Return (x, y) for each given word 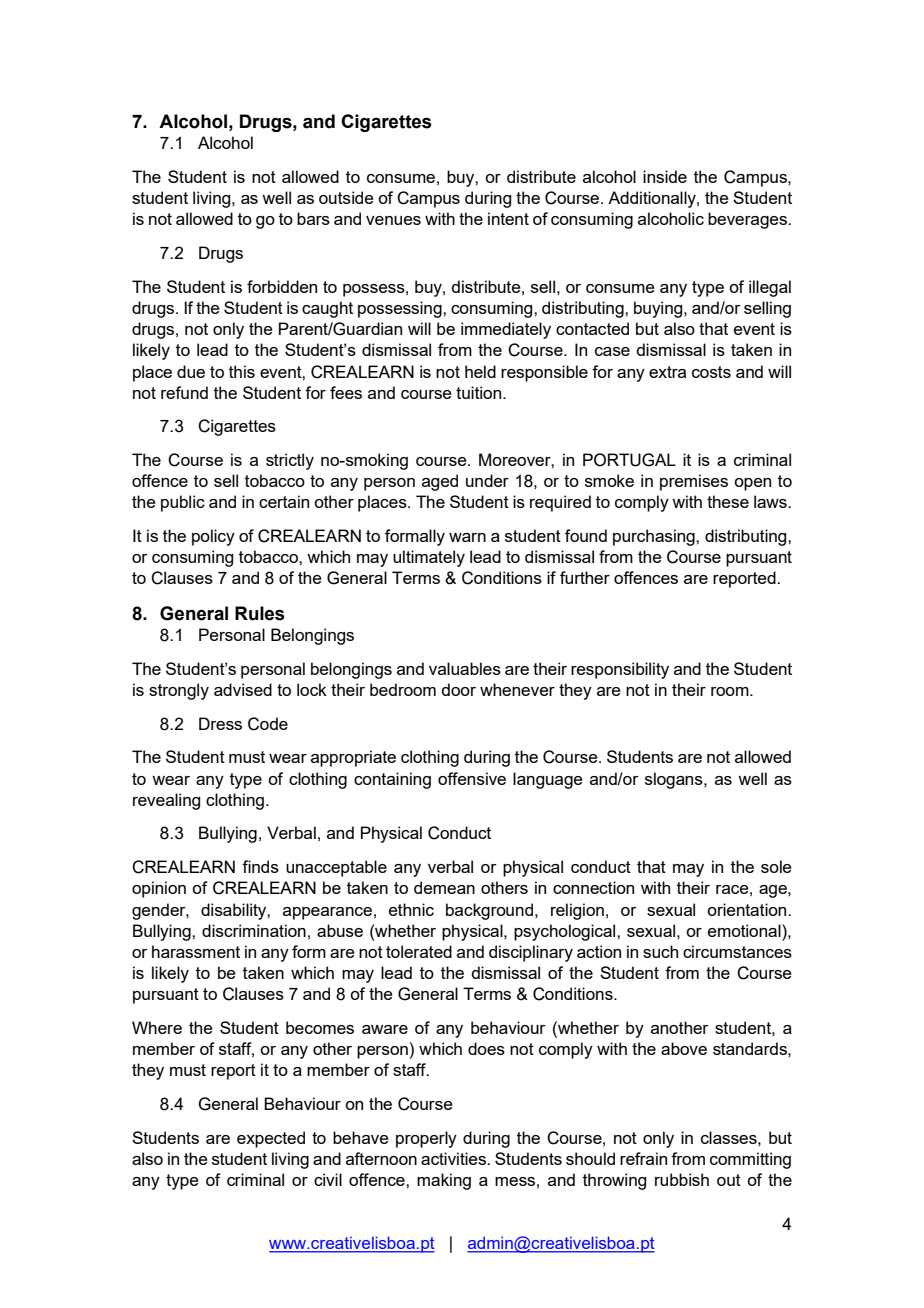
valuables (465, 668)
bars (313, 218)
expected (271, 1139)
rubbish (682, 1179)
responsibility (620, 670)
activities (454, 1158)
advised (243, 689)
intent (508, 218)
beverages (748, 220)
